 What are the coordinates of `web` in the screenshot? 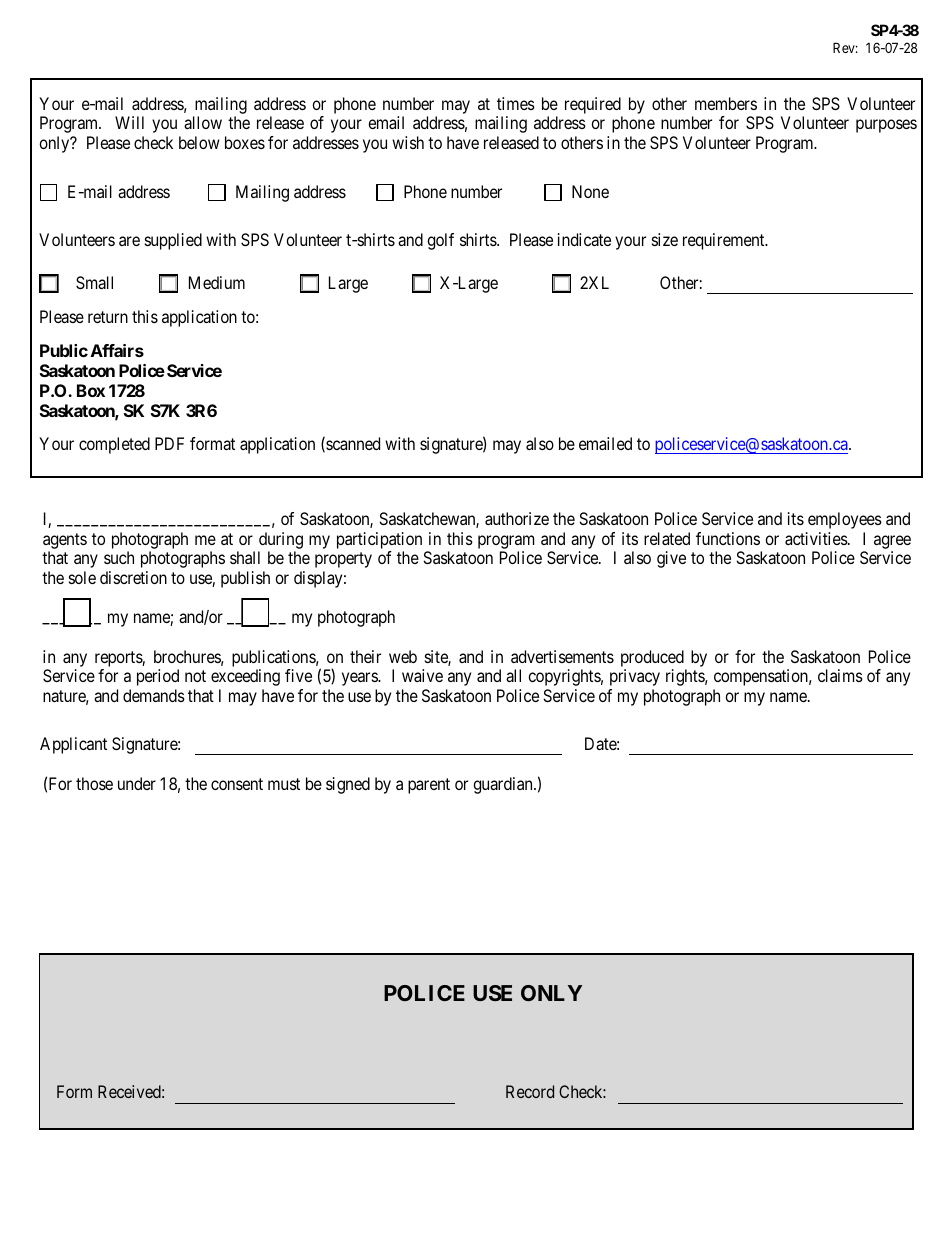 It's located at (403, 656).
